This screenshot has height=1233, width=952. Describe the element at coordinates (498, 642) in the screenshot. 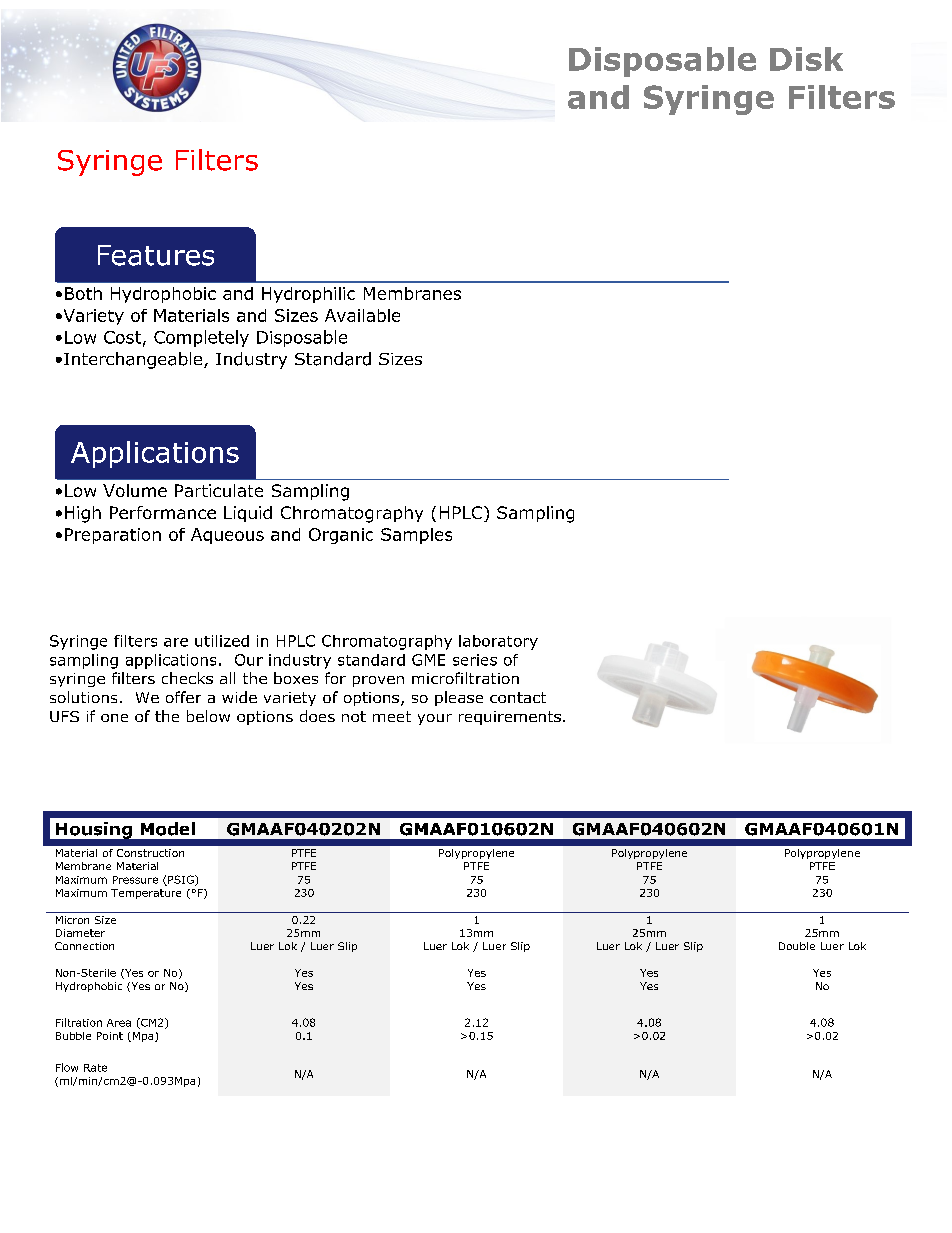

I see `laboratory` at that location.
